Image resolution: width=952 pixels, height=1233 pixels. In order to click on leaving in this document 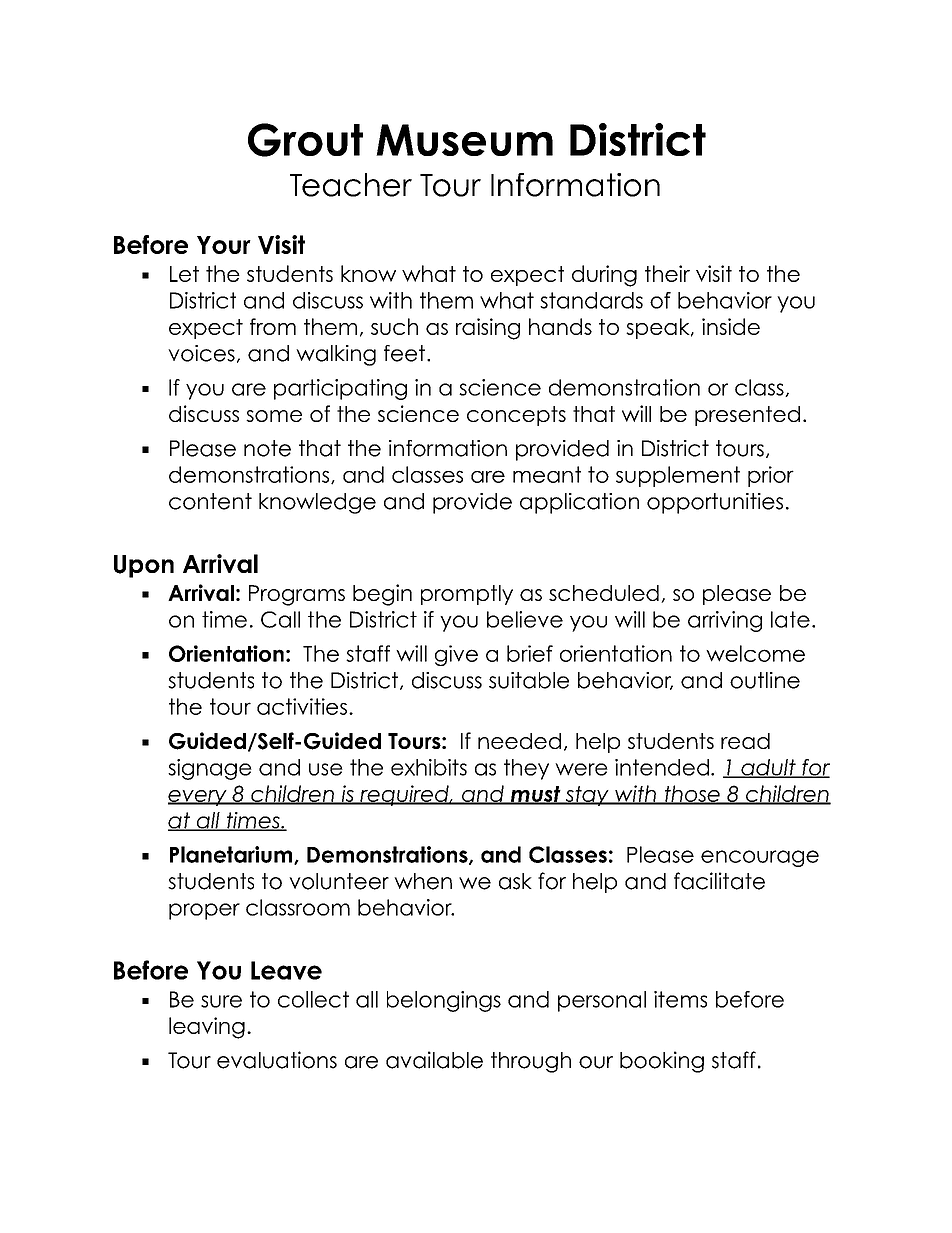, I will do `click(207, 1028)`.
